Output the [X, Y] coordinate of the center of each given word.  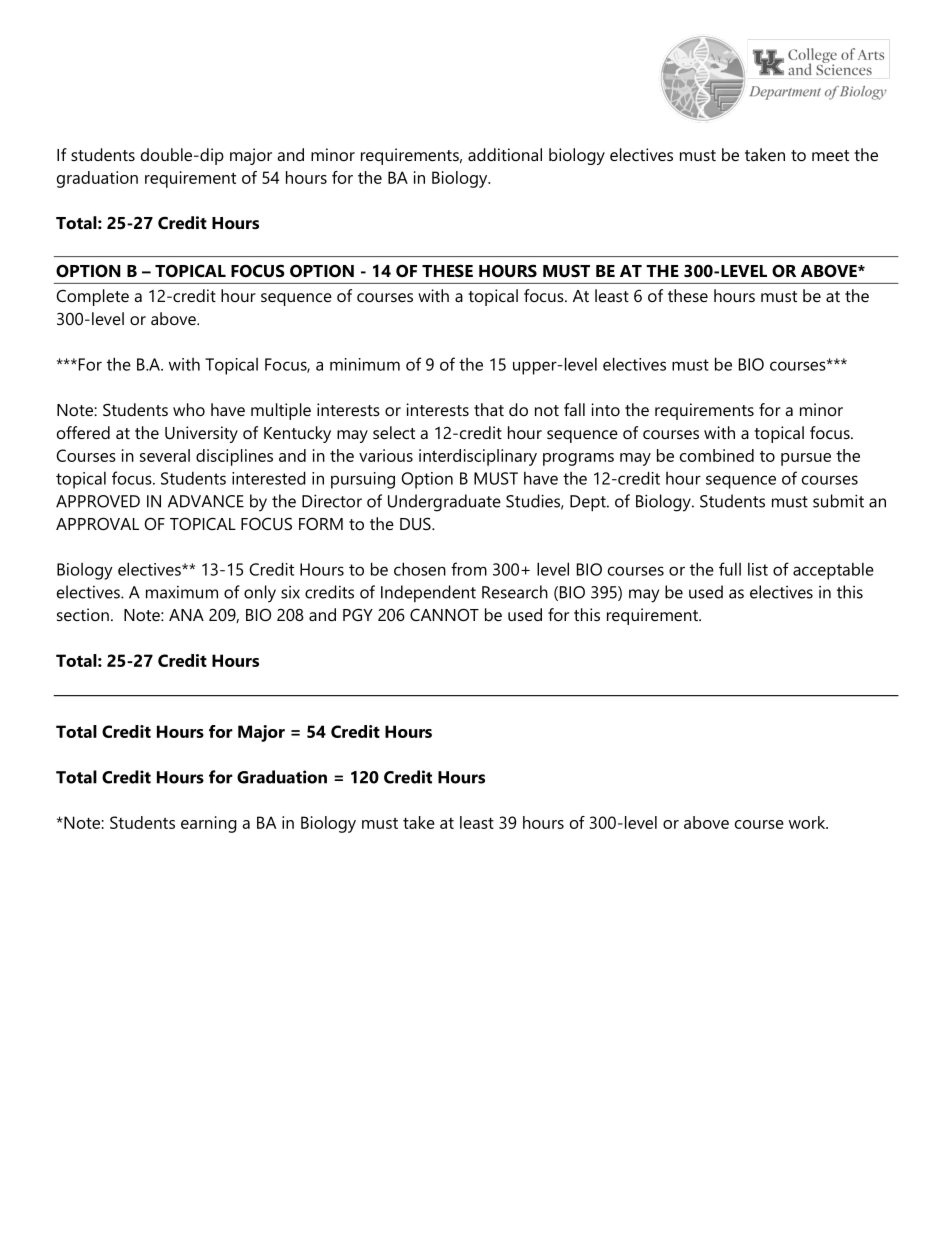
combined [717, 455]
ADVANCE [206, 501]
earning [209, 824]
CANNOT [444, 614]
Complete [92, 297]
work [808, 822]
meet [830, 155]
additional [505, 154]
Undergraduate [444, 503]
